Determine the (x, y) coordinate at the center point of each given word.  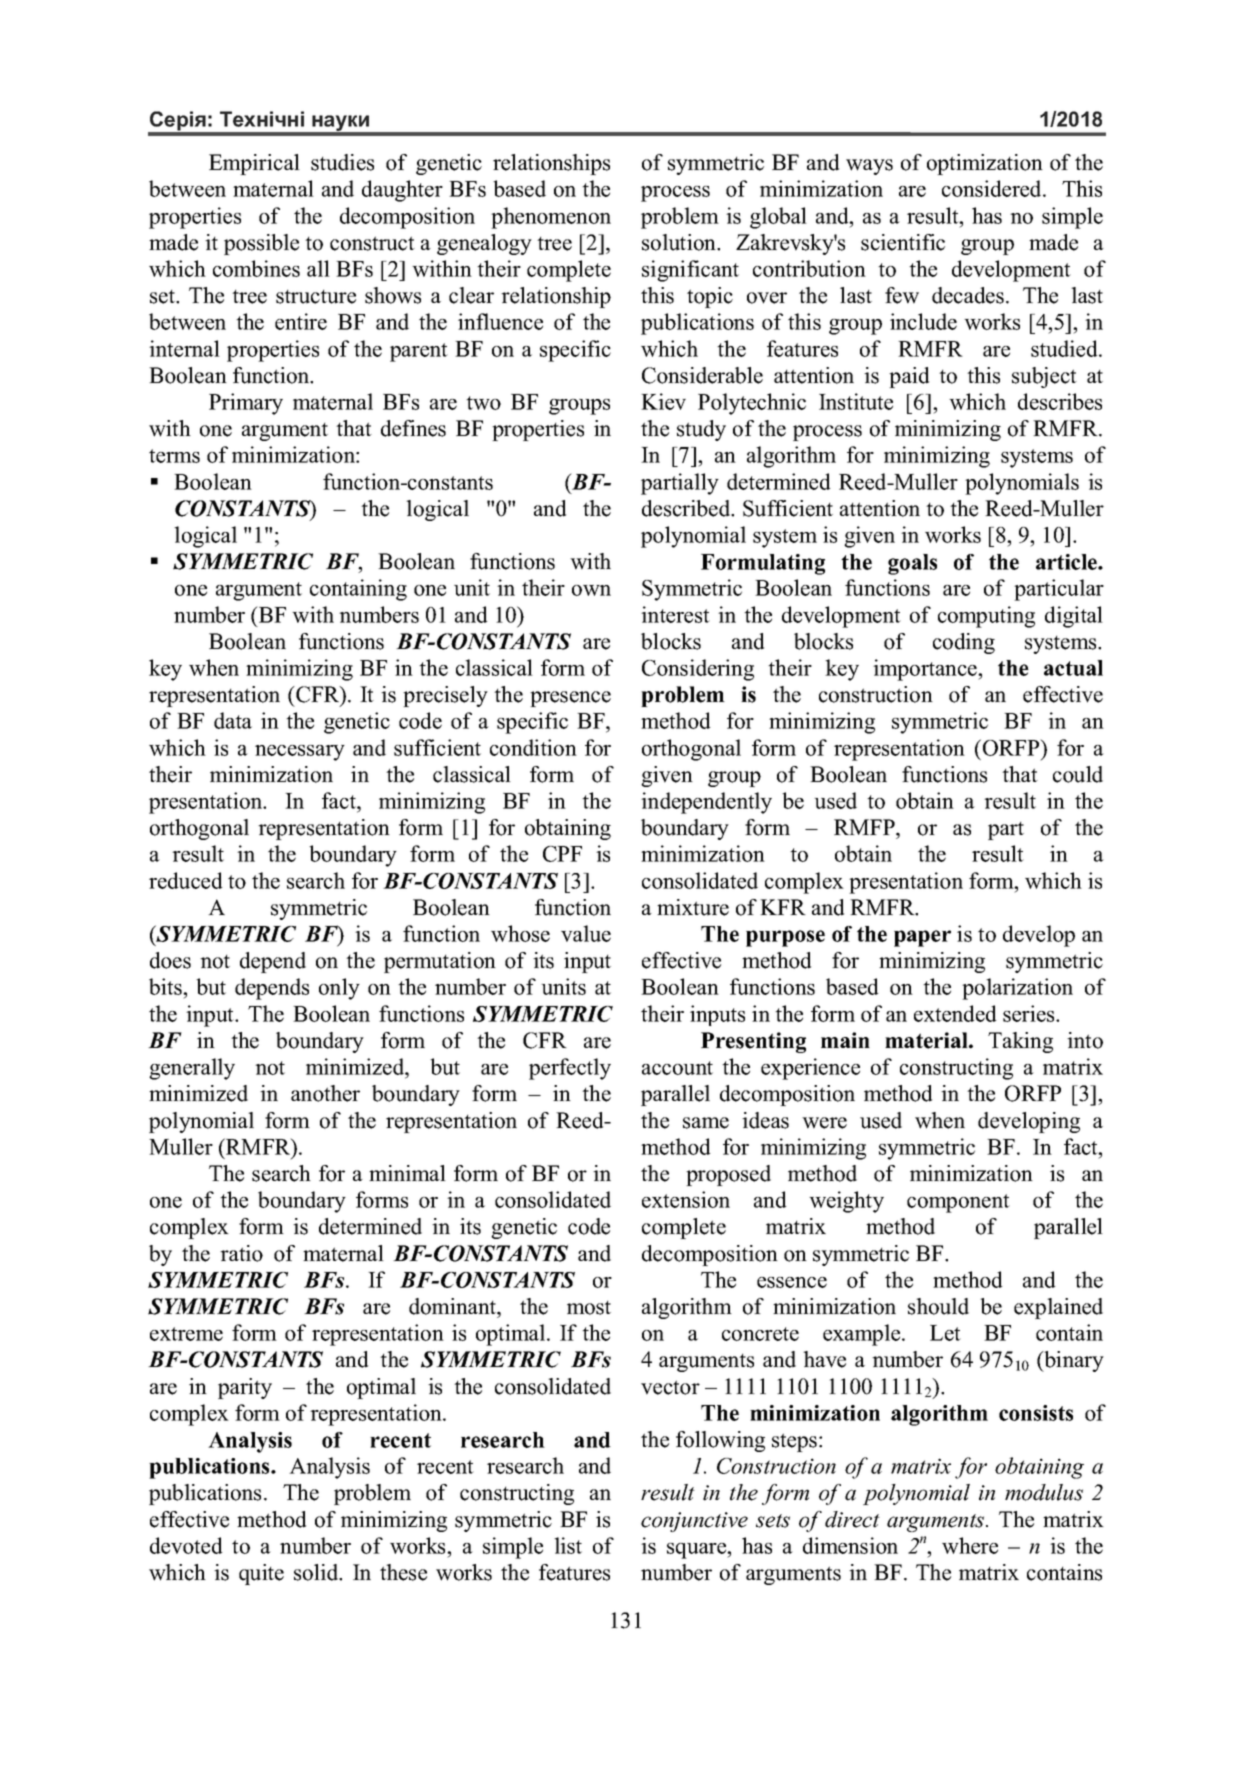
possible (261, 244)
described (687, 508)
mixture (693, 907)
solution (680, 242)
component (958, 1203)
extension (686, 1199)
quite (261, 1574)
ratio (241, 1253)
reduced (185, 880)
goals (912, 564)
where (970, 1545)
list (568, 1545)
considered (993, 188)
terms (174, 456)
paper (922, 938)
